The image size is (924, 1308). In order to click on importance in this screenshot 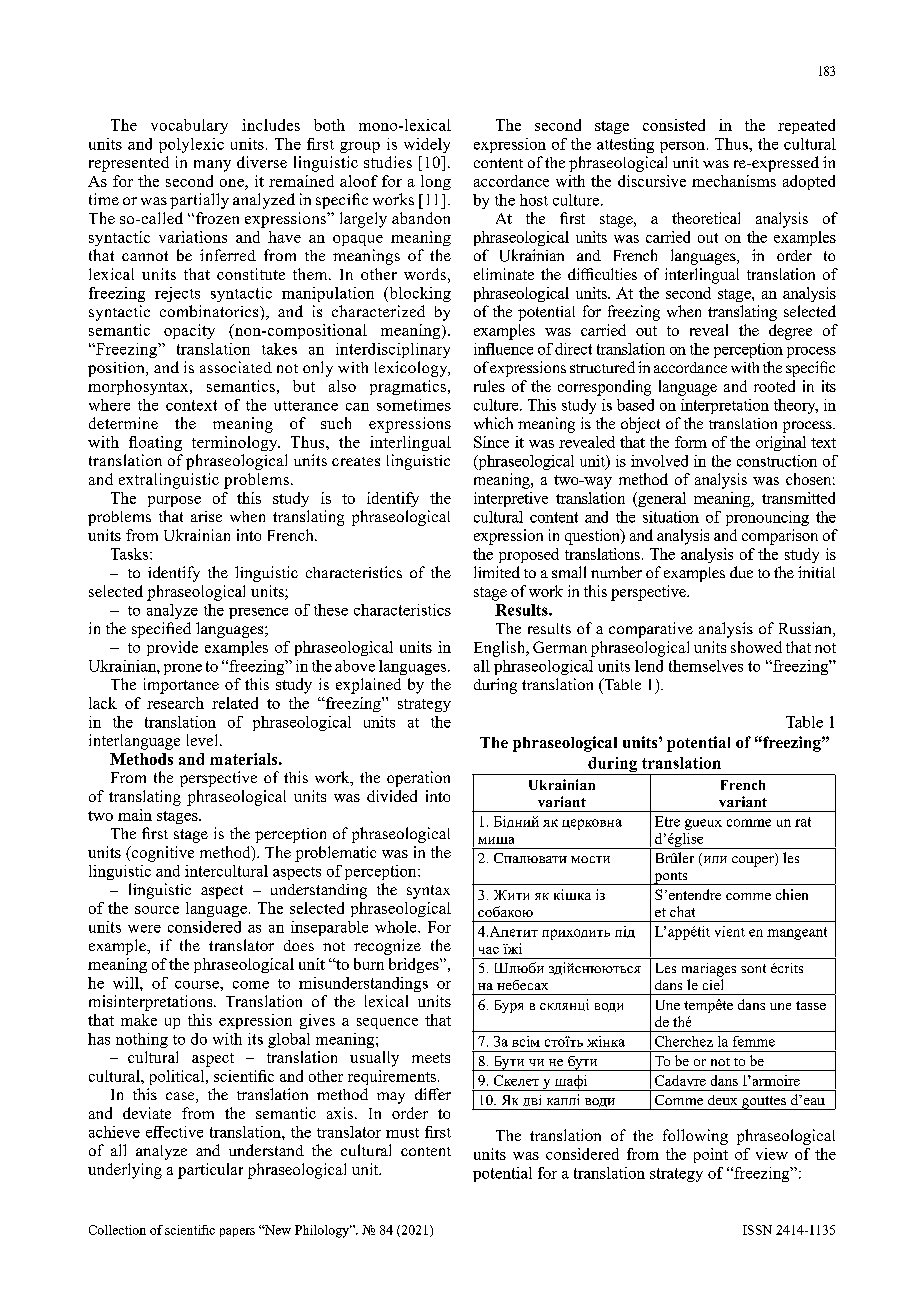, I will do `click(181, 686)`.
